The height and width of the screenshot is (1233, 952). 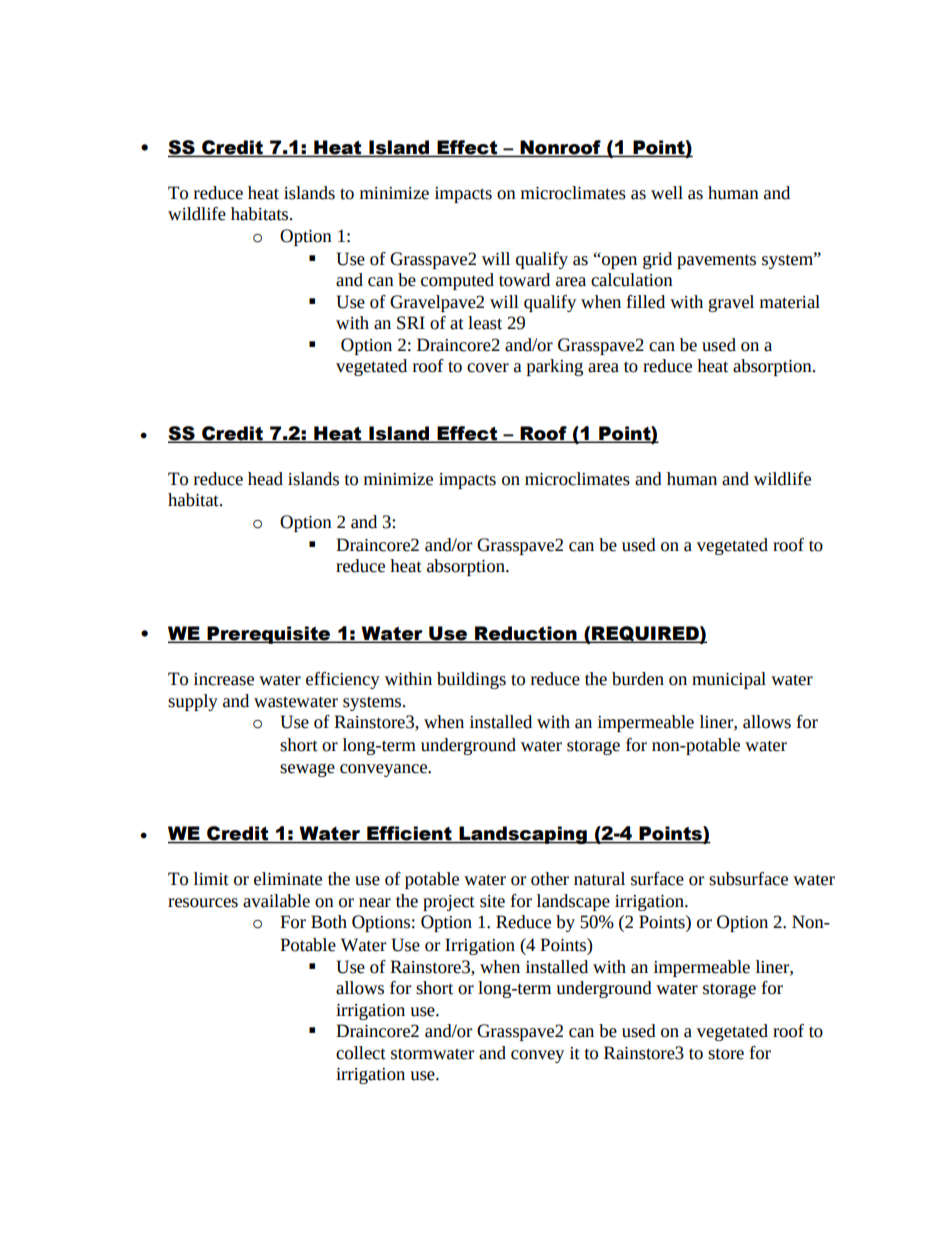 What do you see at coordinates (523, 835) in the screenshot?
I see `Landscaping` at bounding box center [523, 835].
